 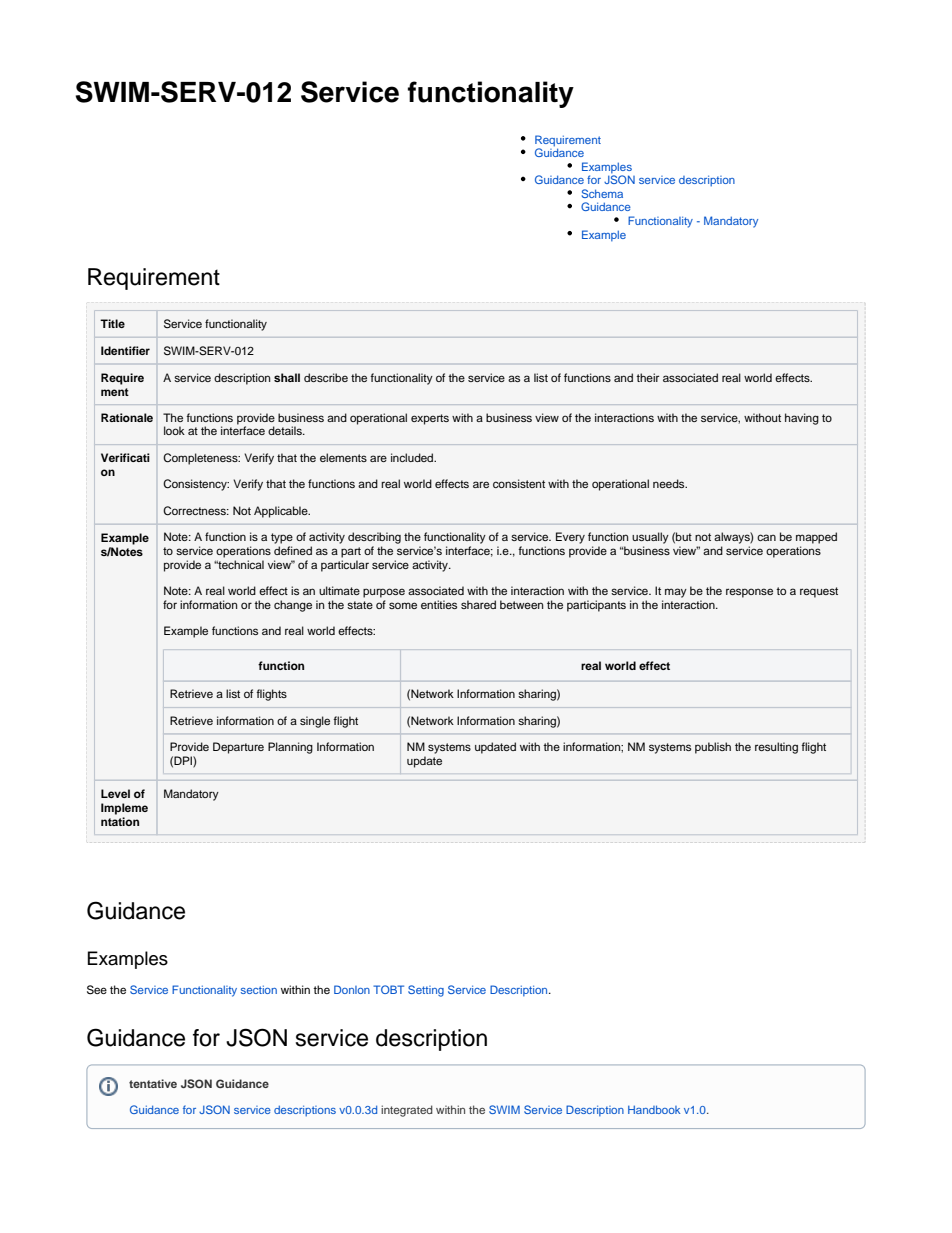 What do you see at coordinates (602, 193) in the image?
I see `Schema` at bounding box center [602, 193].
